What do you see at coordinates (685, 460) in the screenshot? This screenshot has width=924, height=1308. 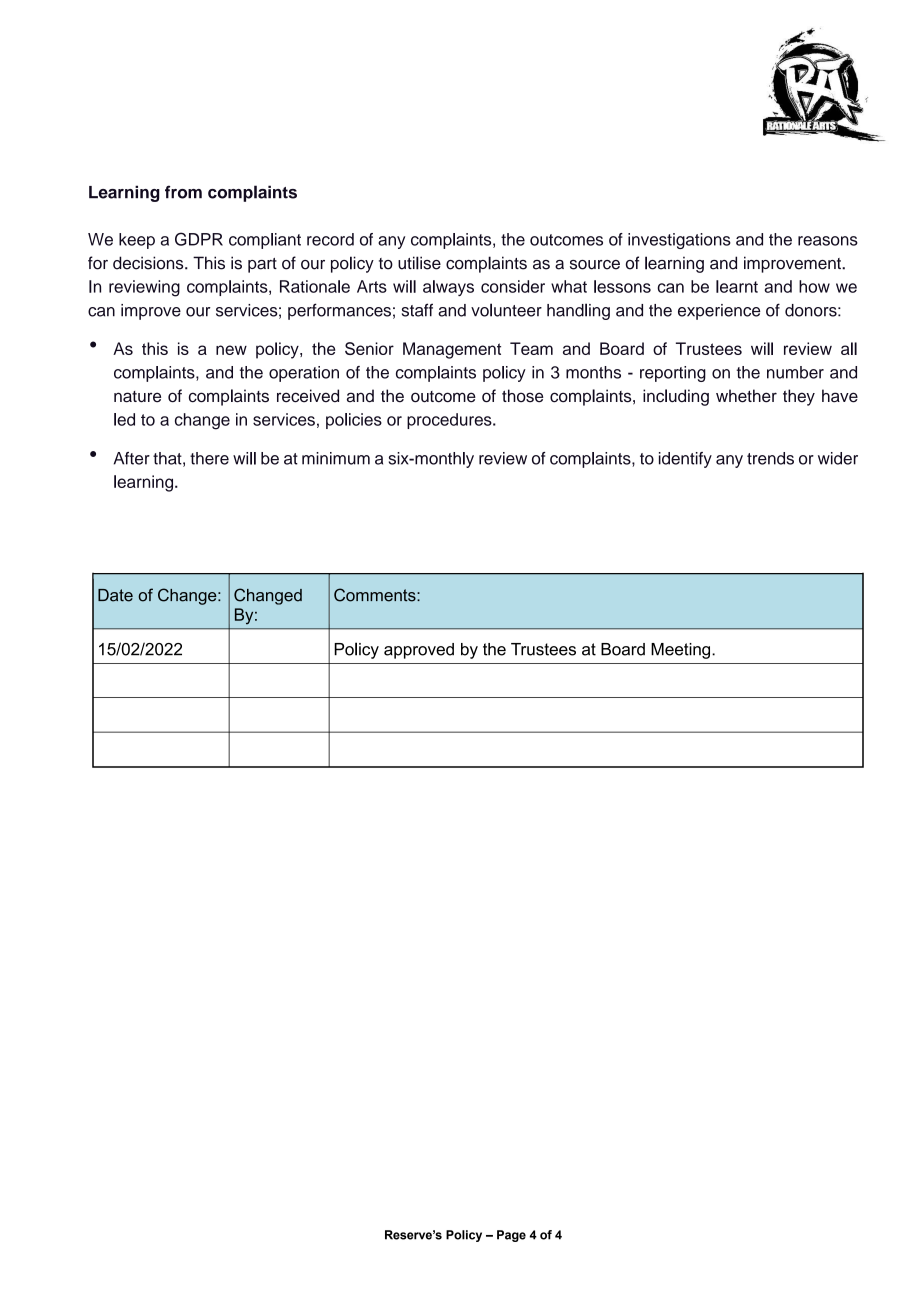 I see `identify` at bounding box center [685, 460].
